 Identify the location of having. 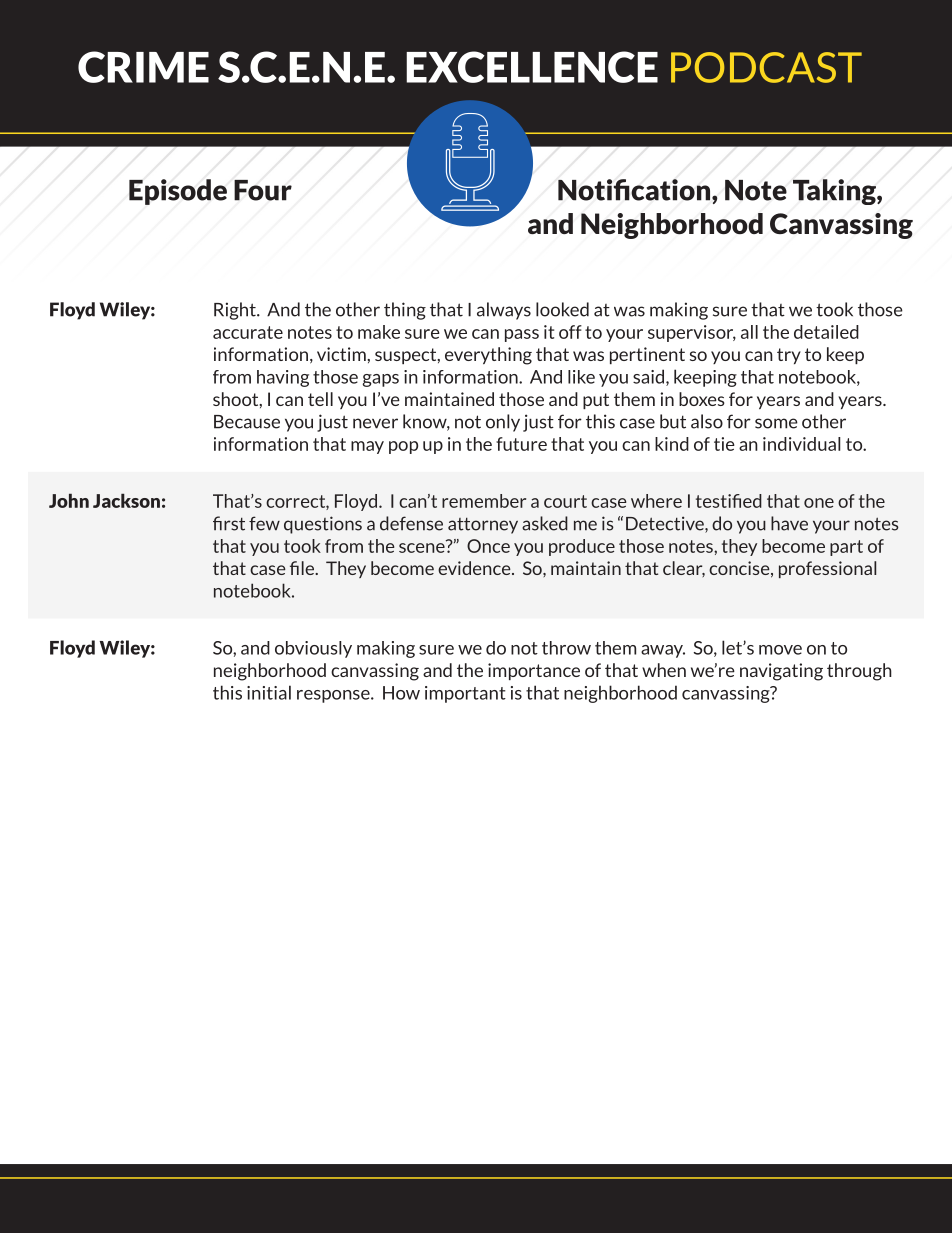
(283, 378).
